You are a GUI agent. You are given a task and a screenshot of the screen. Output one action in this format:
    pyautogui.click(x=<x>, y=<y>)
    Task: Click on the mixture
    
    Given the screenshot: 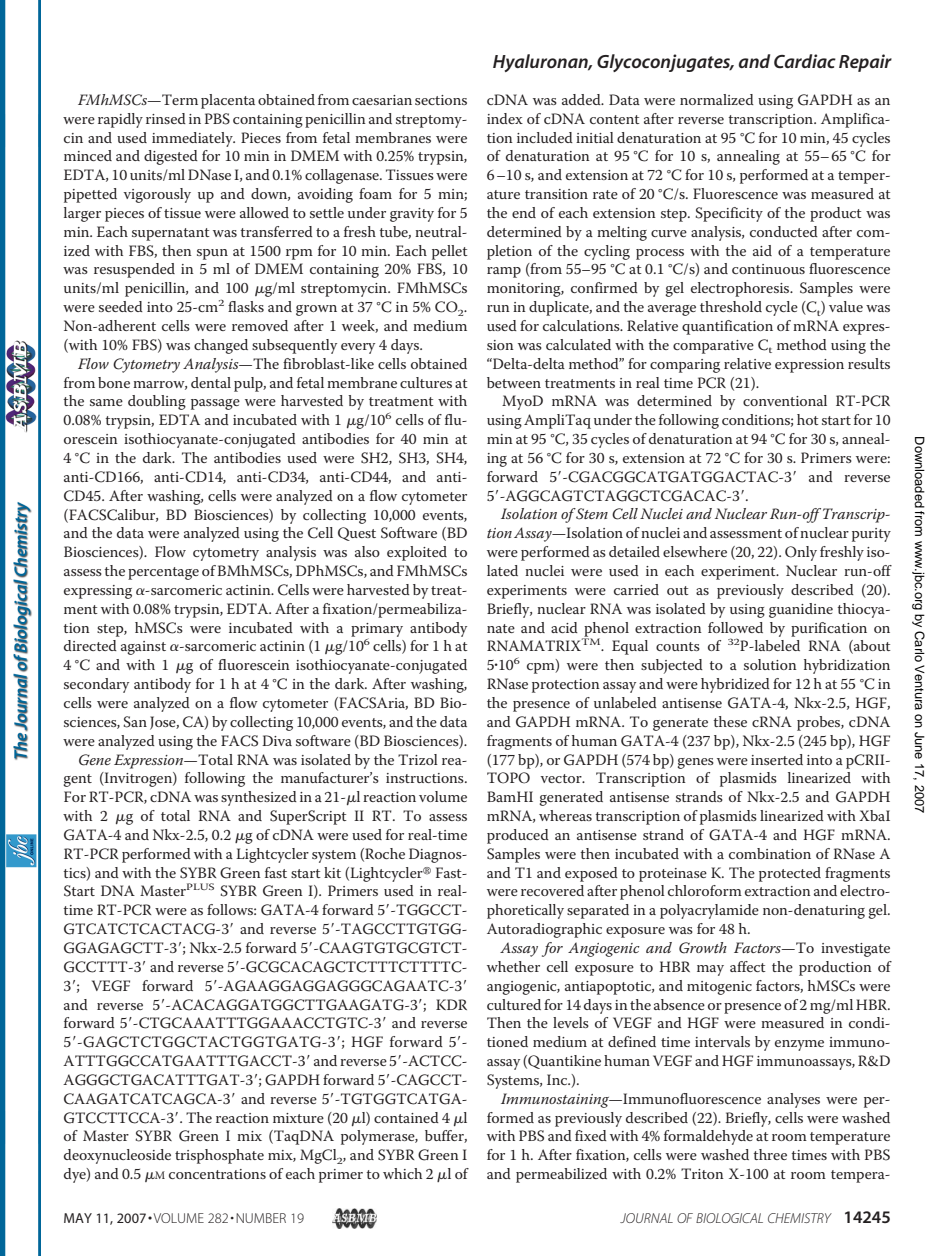 What is the action you would take?
    pyautogui.click(x=298, y=1118)
